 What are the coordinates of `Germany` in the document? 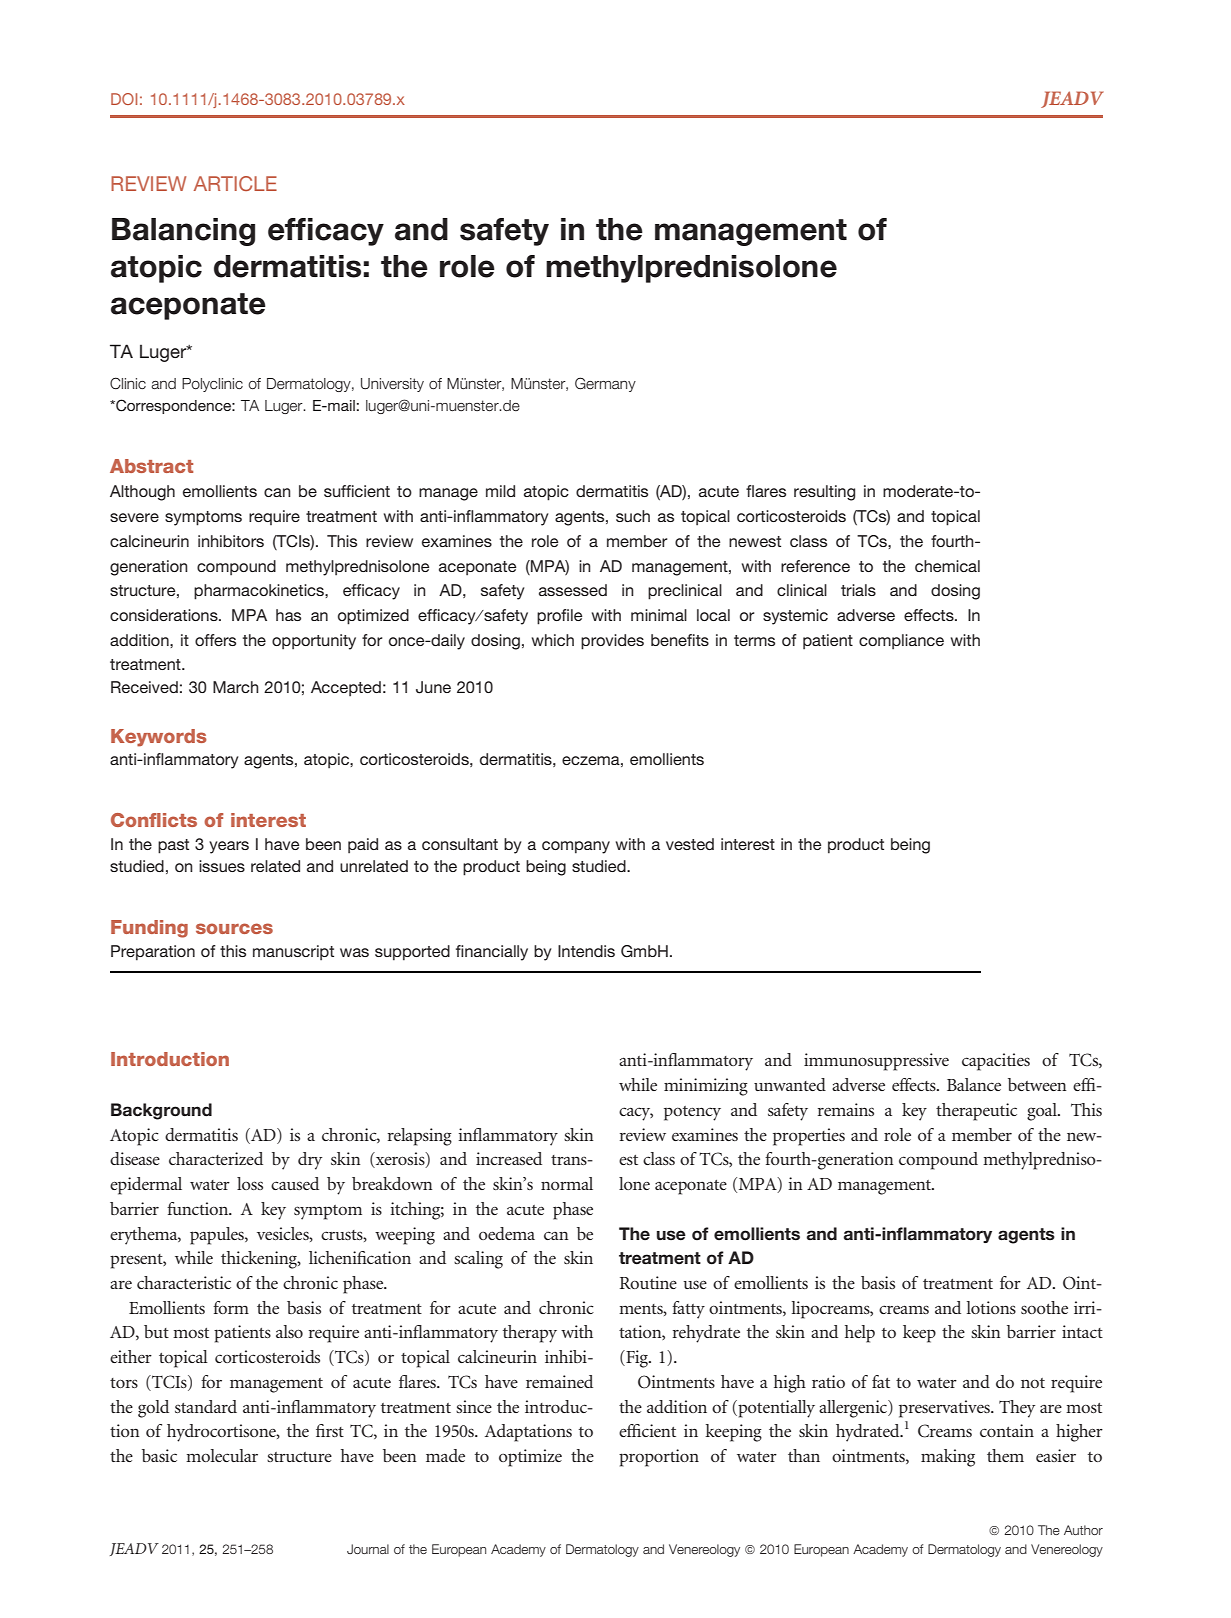 It's located at (605, 384).
